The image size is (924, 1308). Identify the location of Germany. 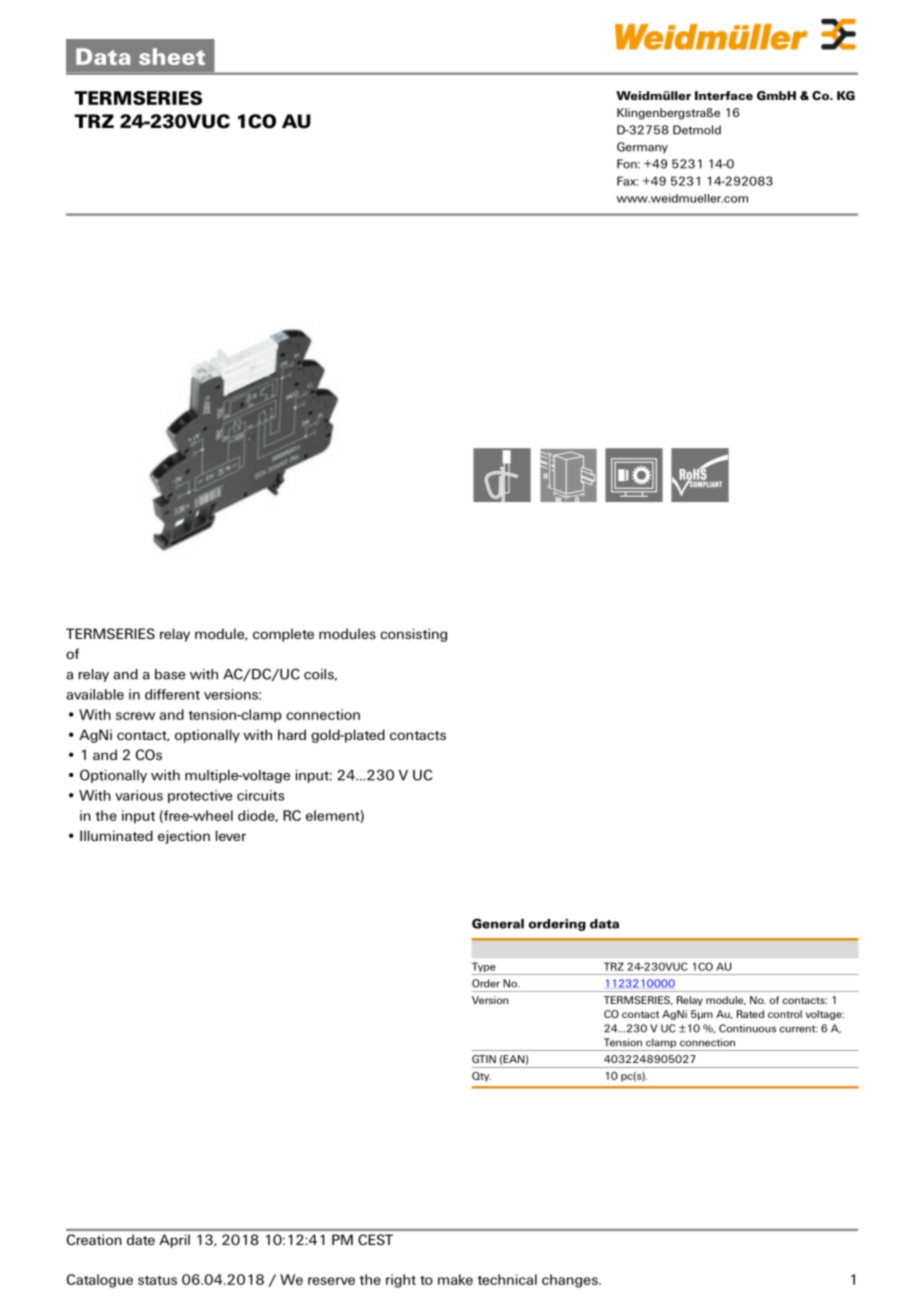
(642, 148).
